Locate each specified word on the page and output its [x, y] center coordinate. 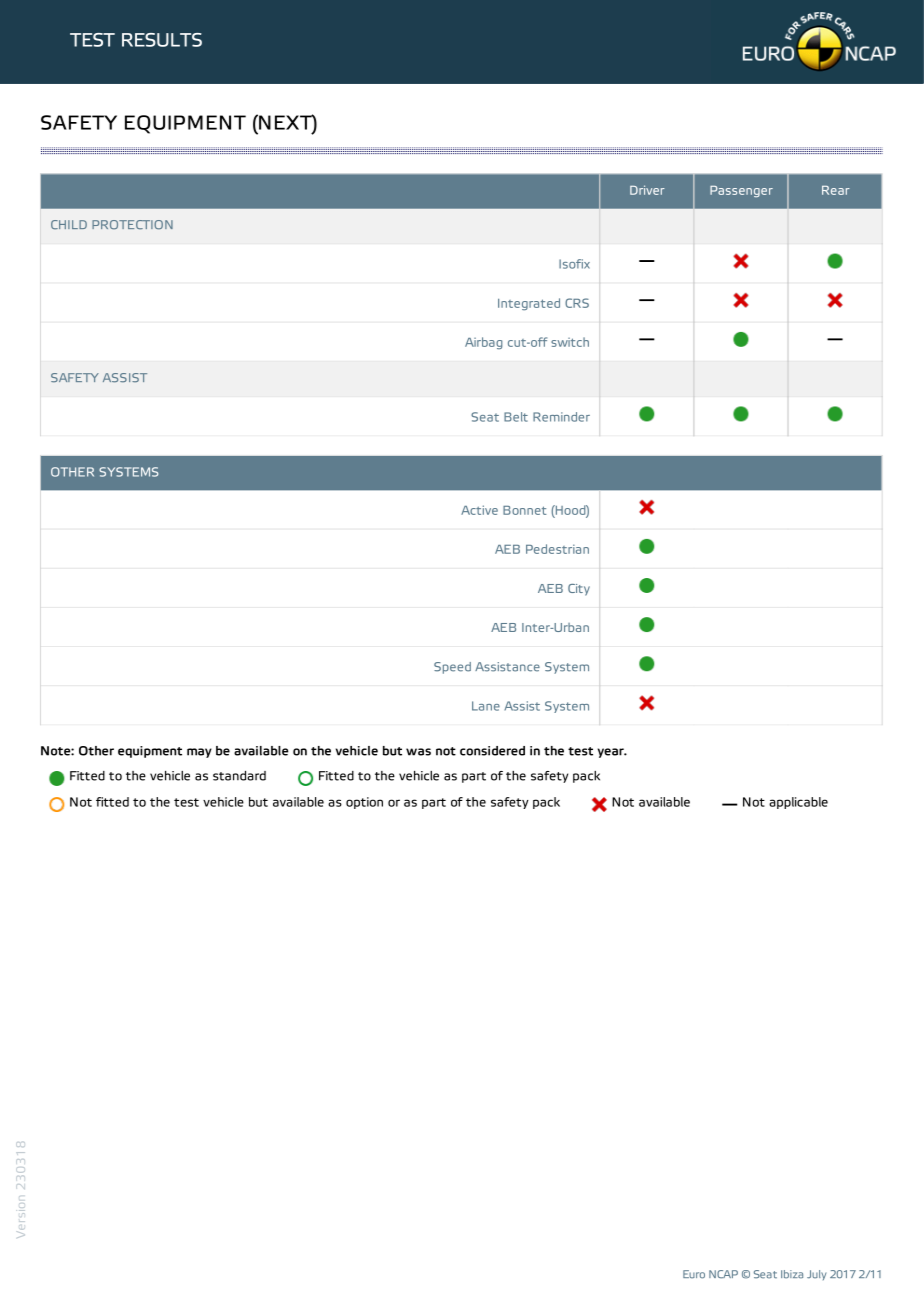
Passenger [741, 191]
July [816, 1275]
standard [239, 776]
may [199, 753]
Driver [647, 190]
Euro [694, 1274]
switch [570, 342]
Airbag [484, 343]
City [579, 590]
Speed [452, 668]
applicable [798, 803]
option [364, 803]
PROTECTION [132, 225]
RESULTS [162, 40]
